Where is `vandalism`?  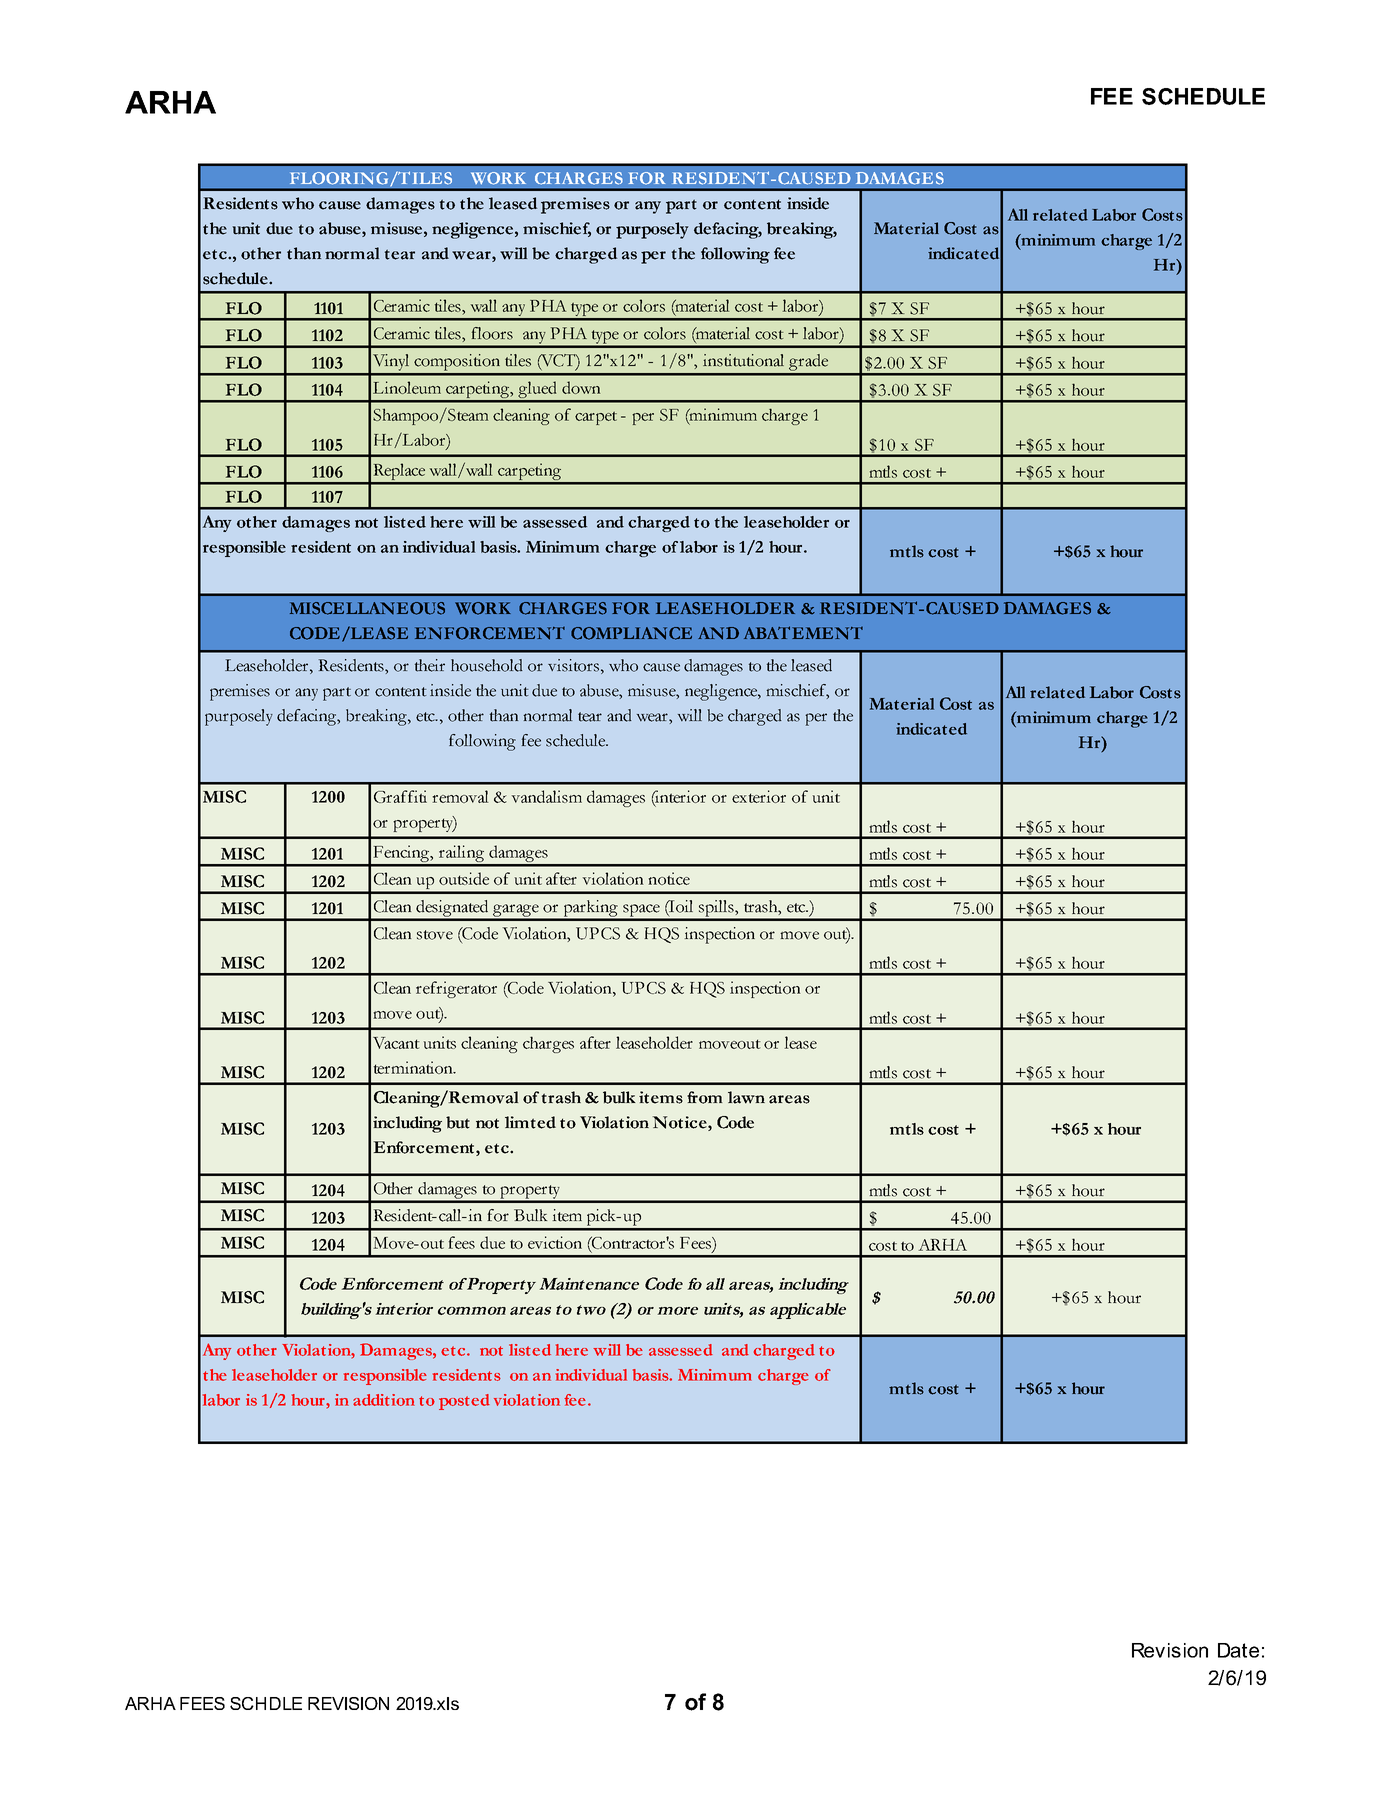 vandalism is located at coordinates (546, 796).
